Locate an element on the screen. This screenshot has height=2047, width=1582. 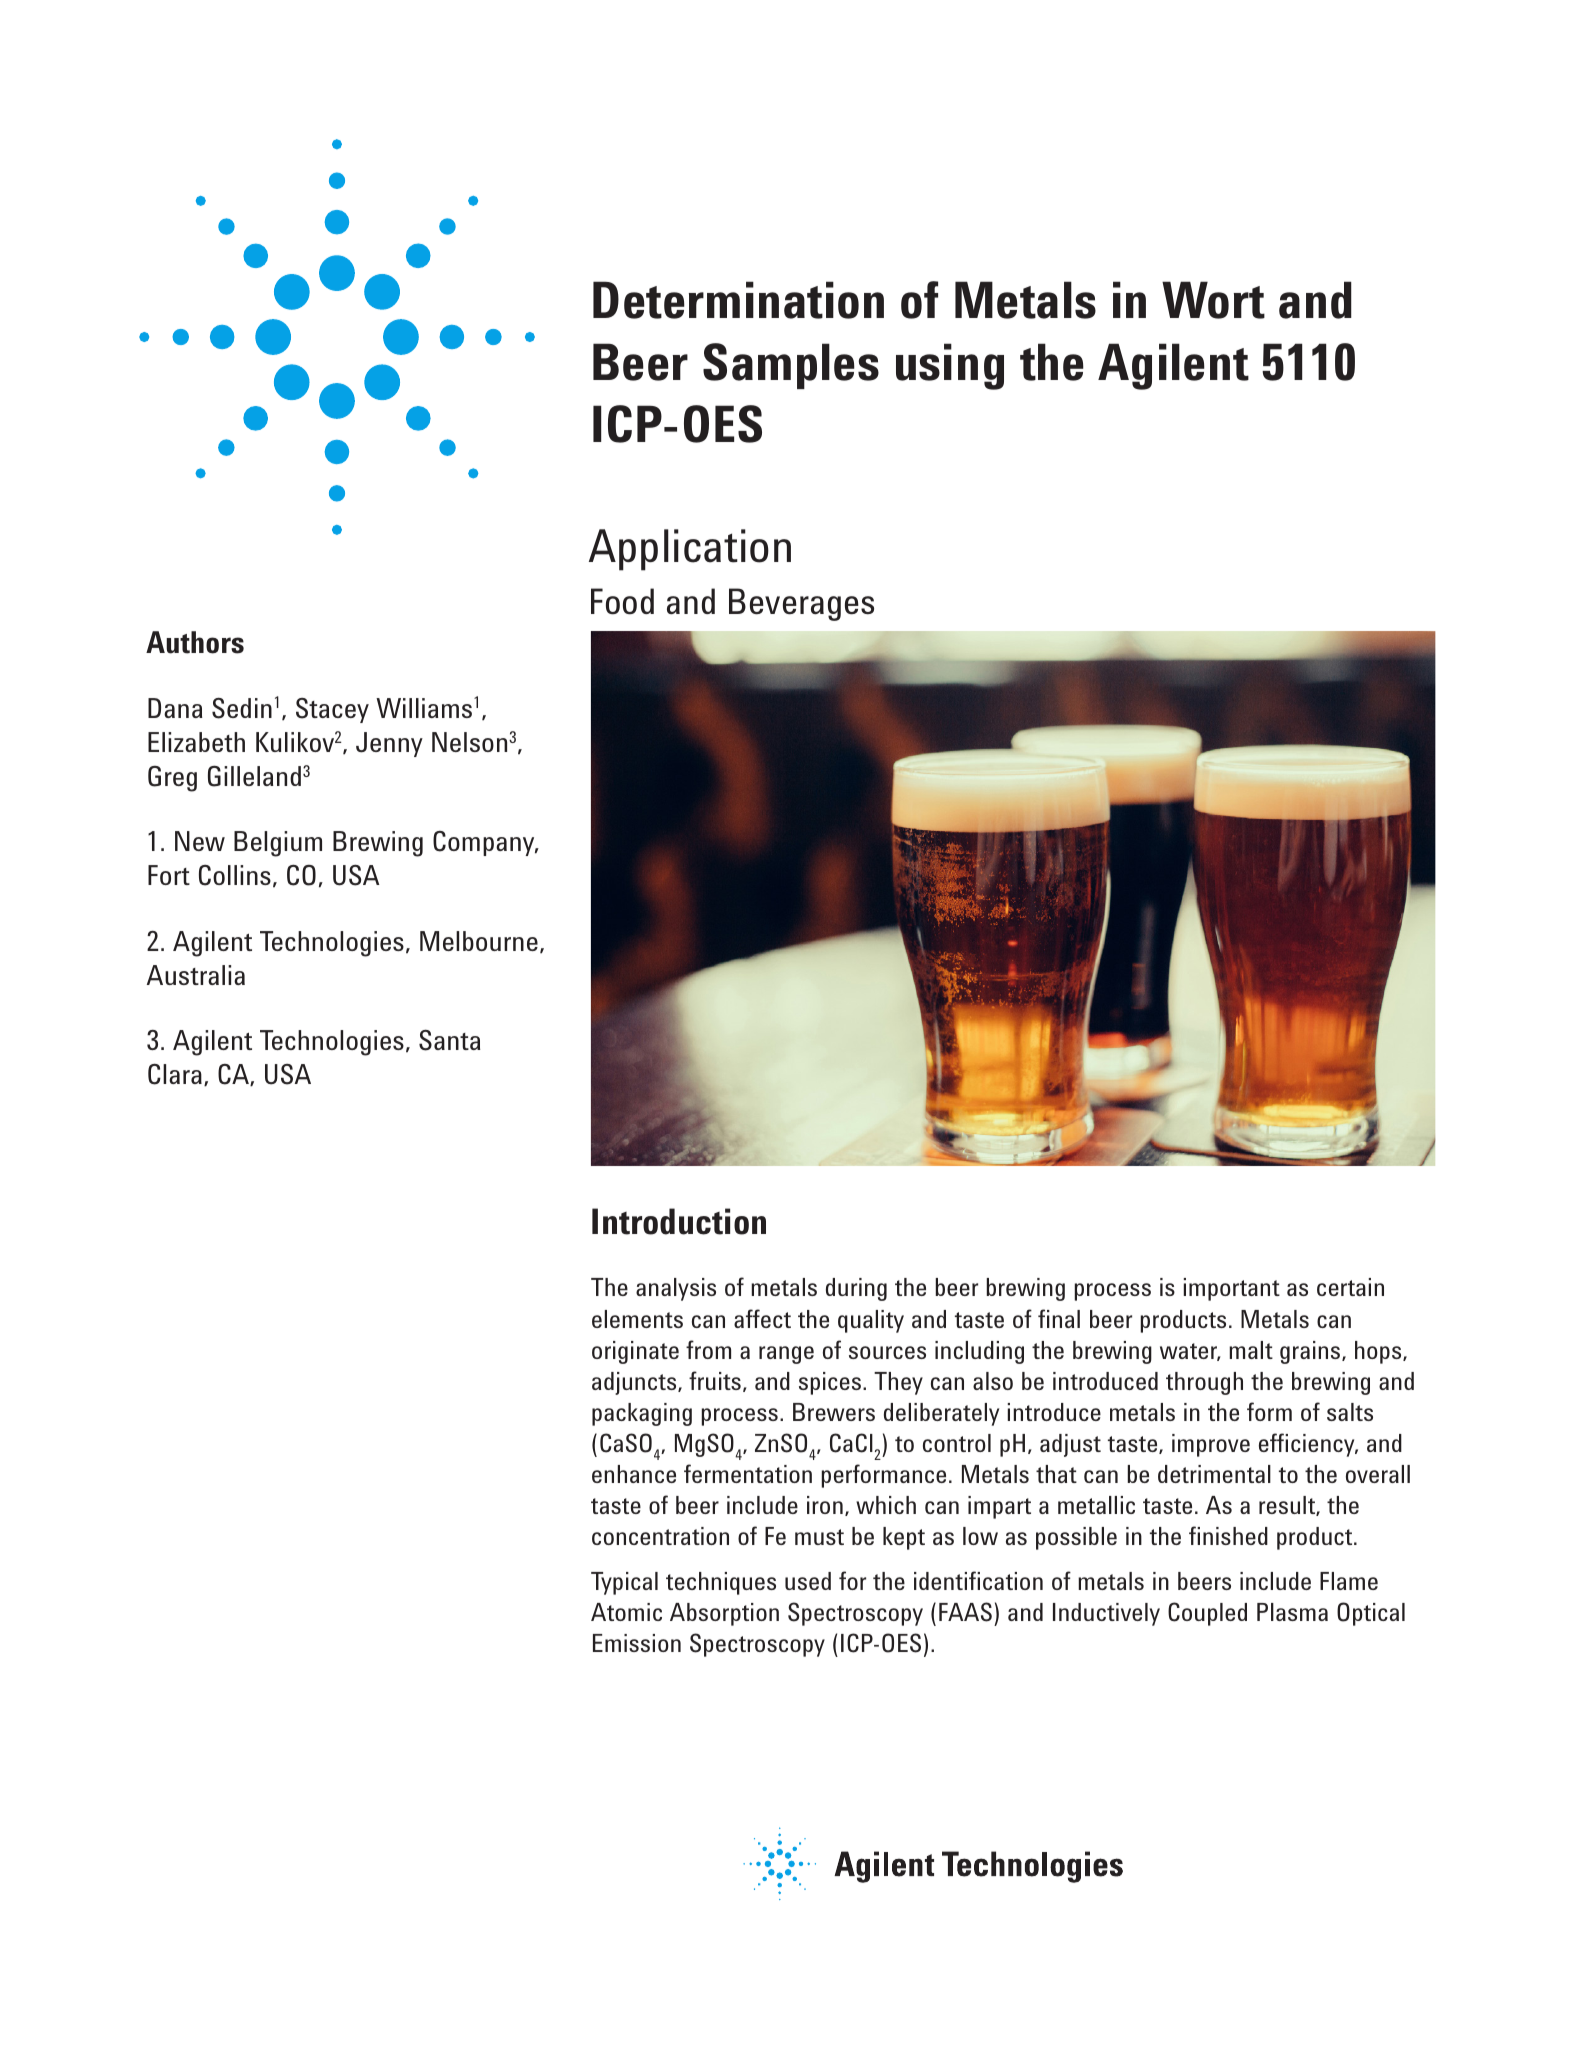
Introduction is located at coordinates (679, 1221).
